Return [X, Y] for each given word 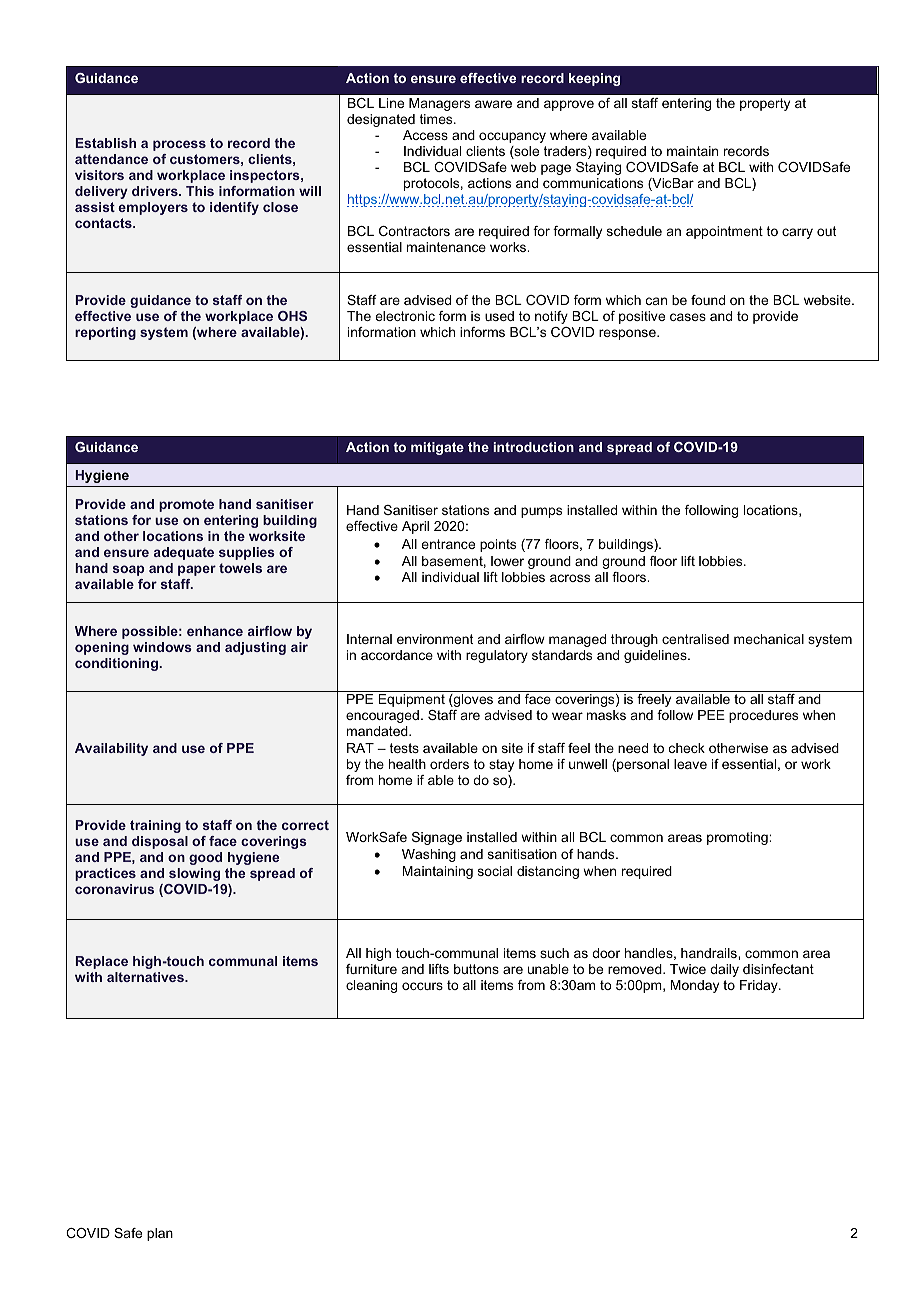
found [708, 300]
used [499, 316]
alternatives [146, 977]
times [437, 119]
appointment [724, 232]
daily [724, 970]
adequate [184, 553]
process [179, 145]
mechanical [769, 639]
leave [690, 764]
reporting [105, 333]
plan [160, 1234]
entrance [448, 544]
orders [449, 764]
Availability [111, 749]
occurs [422, 986]
